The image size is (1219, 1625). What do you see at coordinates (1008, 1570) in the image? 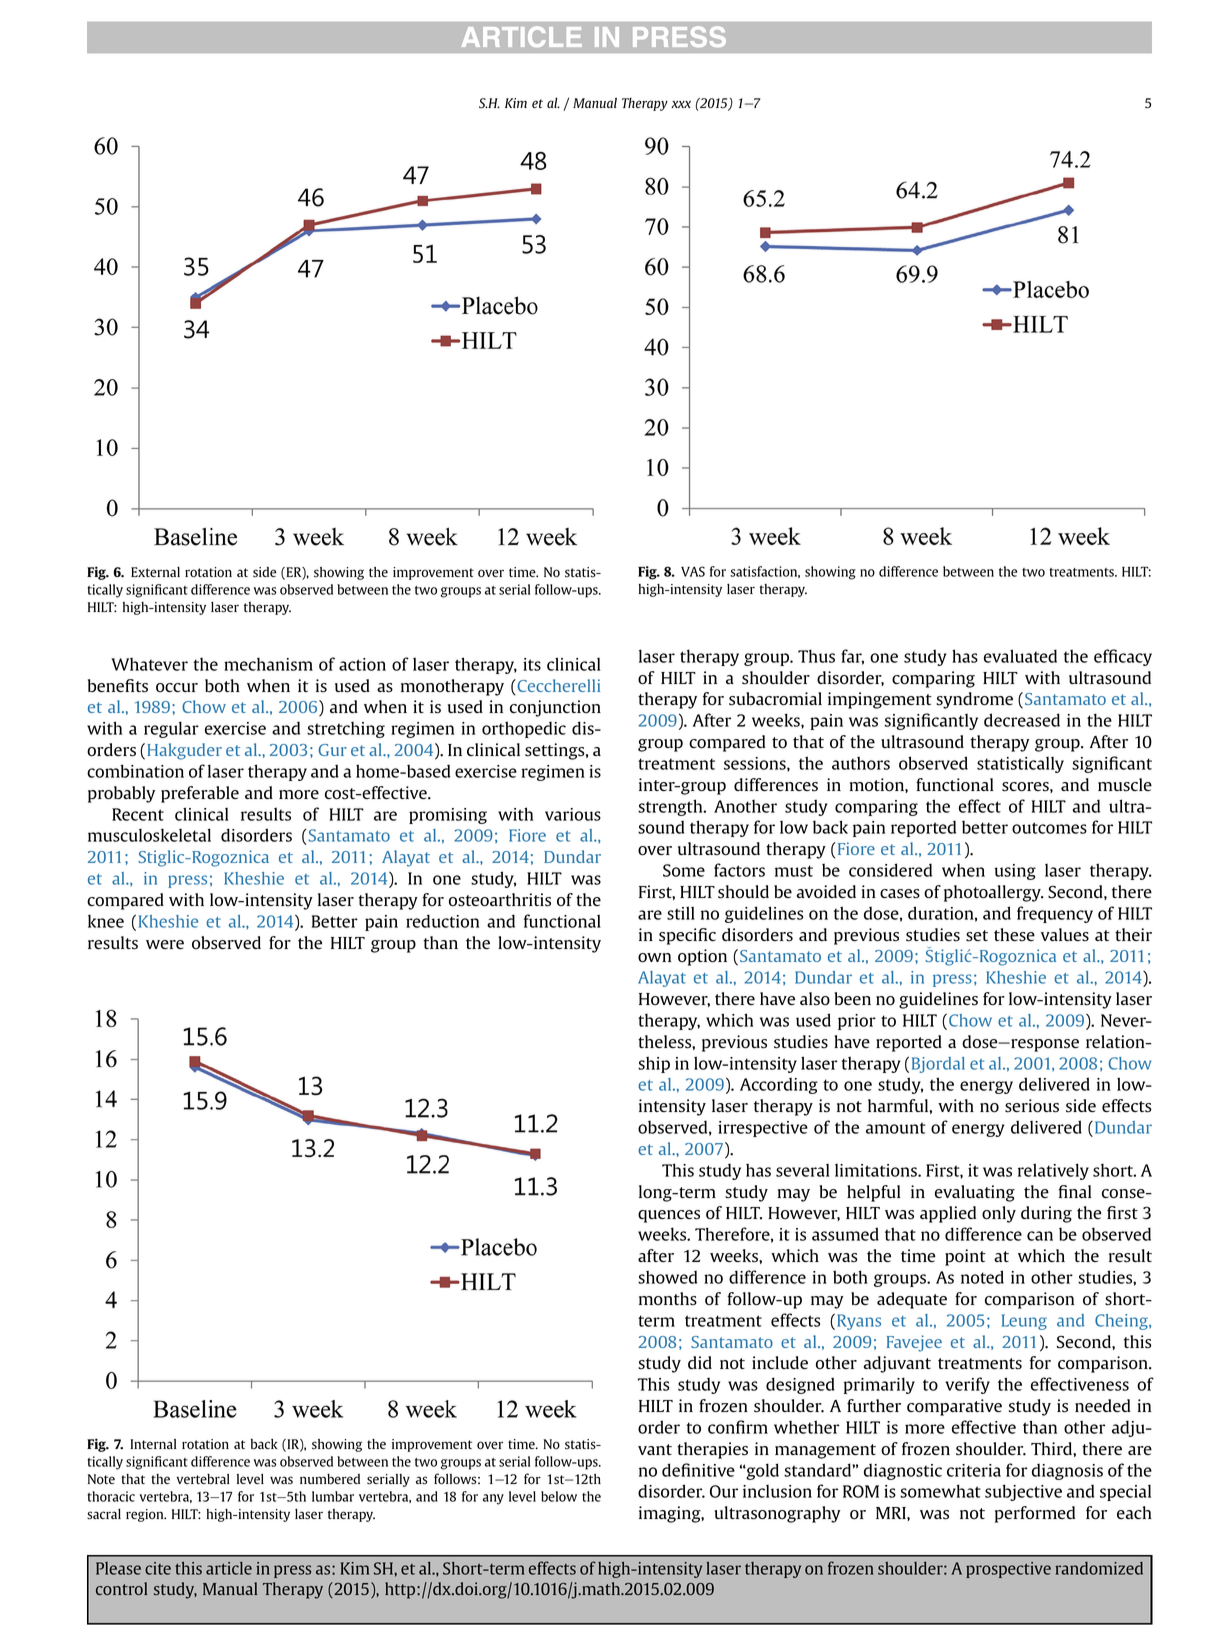
I see `prospective` at bounding box center [1008, 1570].
